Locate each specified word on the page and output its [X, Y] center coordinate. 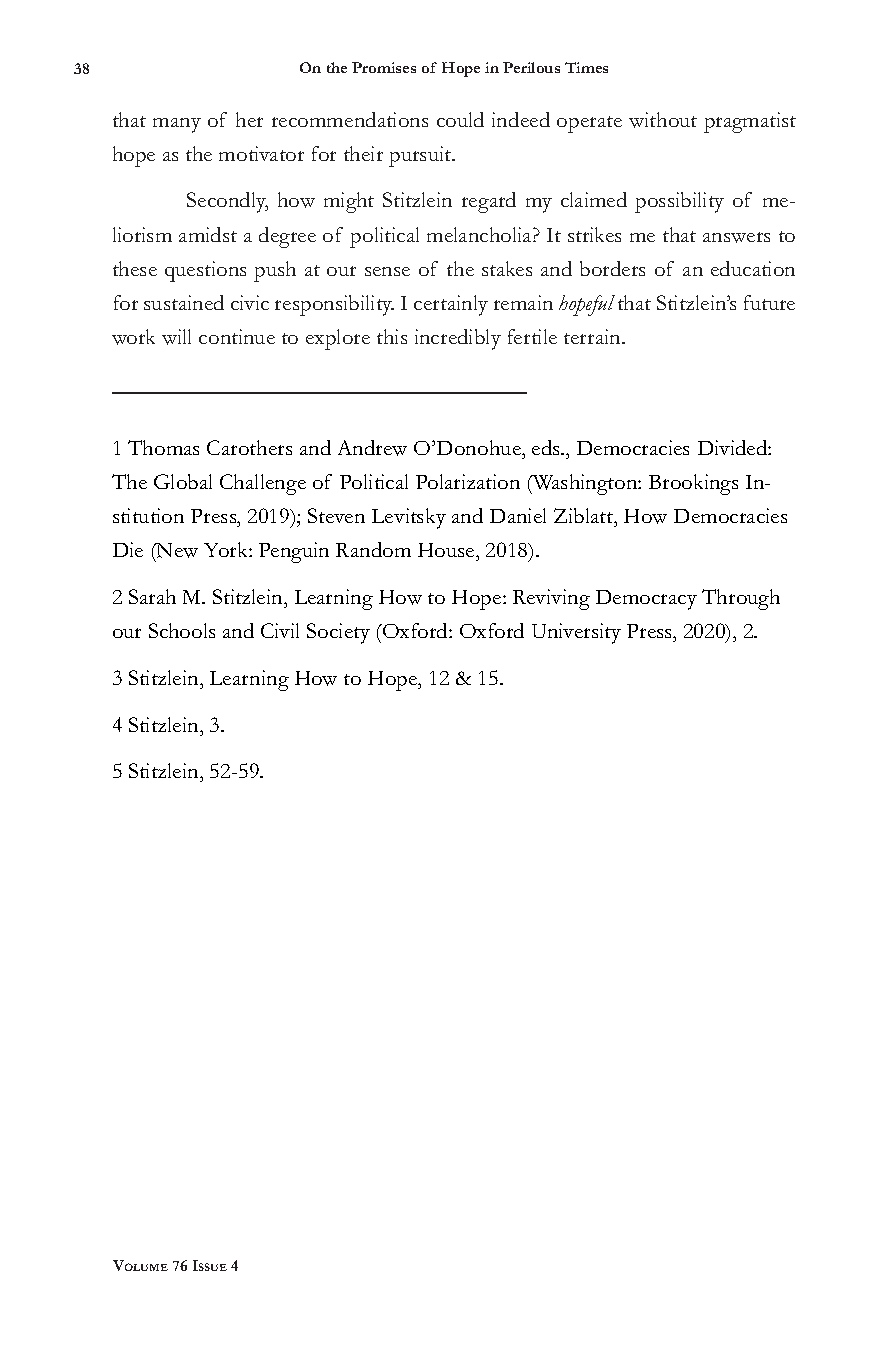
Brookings [693, 484]
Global [183, 481]
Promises [384, 67]
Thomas [163, 447]
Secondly [227, 202]
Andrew [372, 448]
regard [489, 202]
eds [547, 447]
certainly [451, 305]
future [769, 302]
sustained [184, 302]
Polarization [468, 481]
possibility [679, 202]
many [177, 125]
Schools [182, 630]
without [663, 120]
